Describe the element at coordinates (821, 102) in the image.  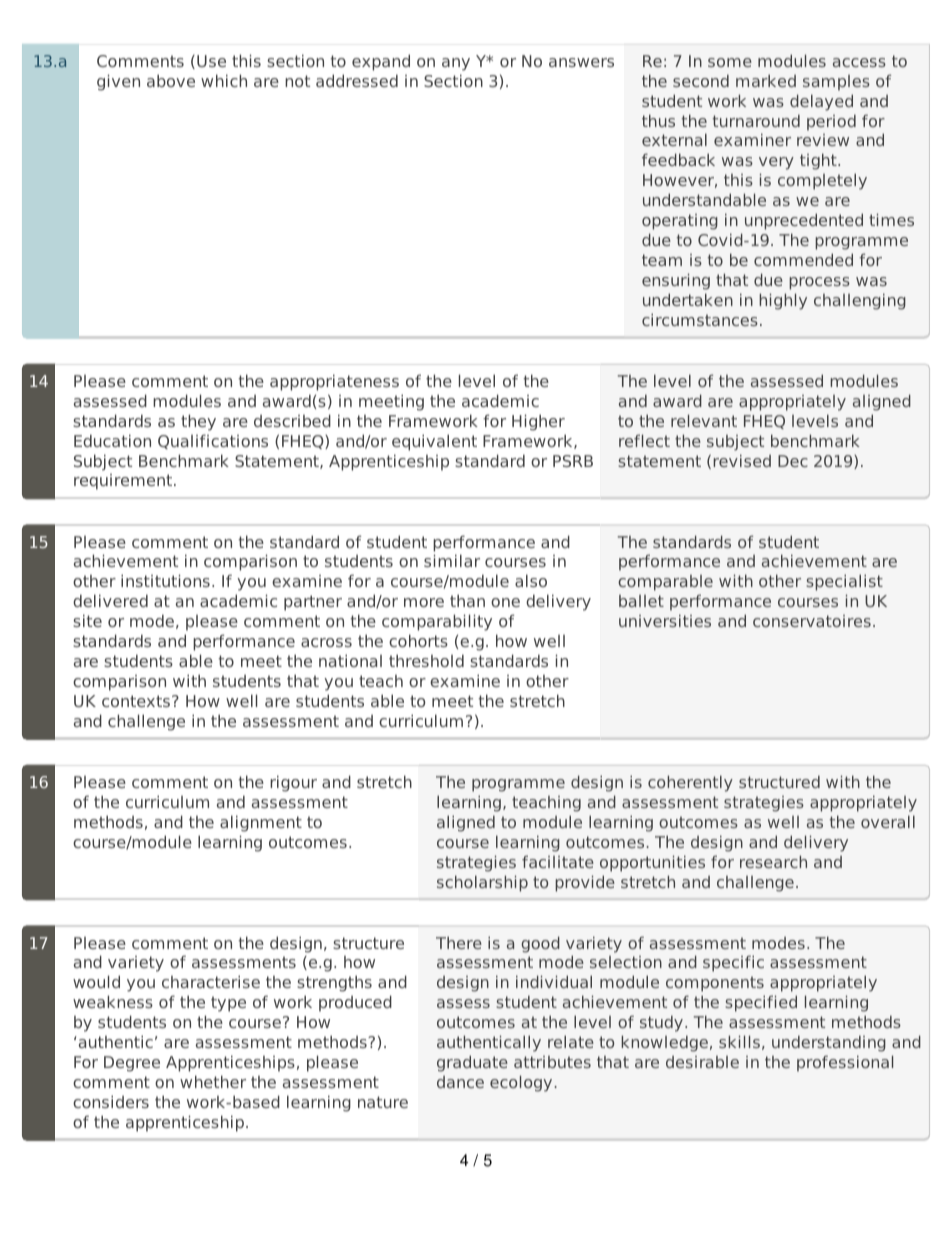
I see `delayed` at that location.
